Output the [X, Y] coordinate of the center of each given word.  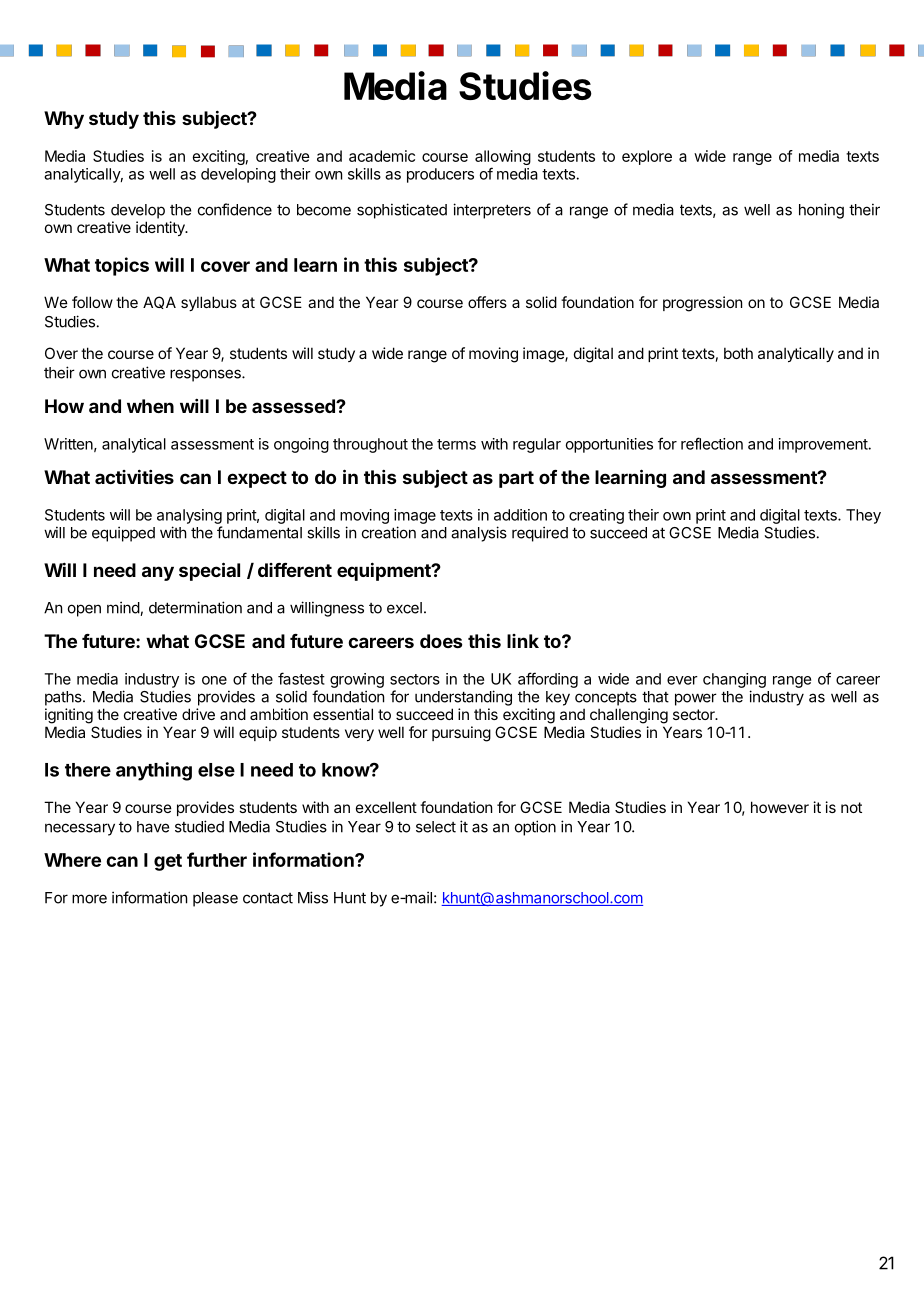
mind [124, 608]
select [436, 827]
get [168, 862]
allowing [503, 159]
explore [647, 157]
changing [734, 680]
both [738, 353]
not [851, 807]
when [150, 406]
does [441, 641]
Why [64, 120]
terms [456, 444]
